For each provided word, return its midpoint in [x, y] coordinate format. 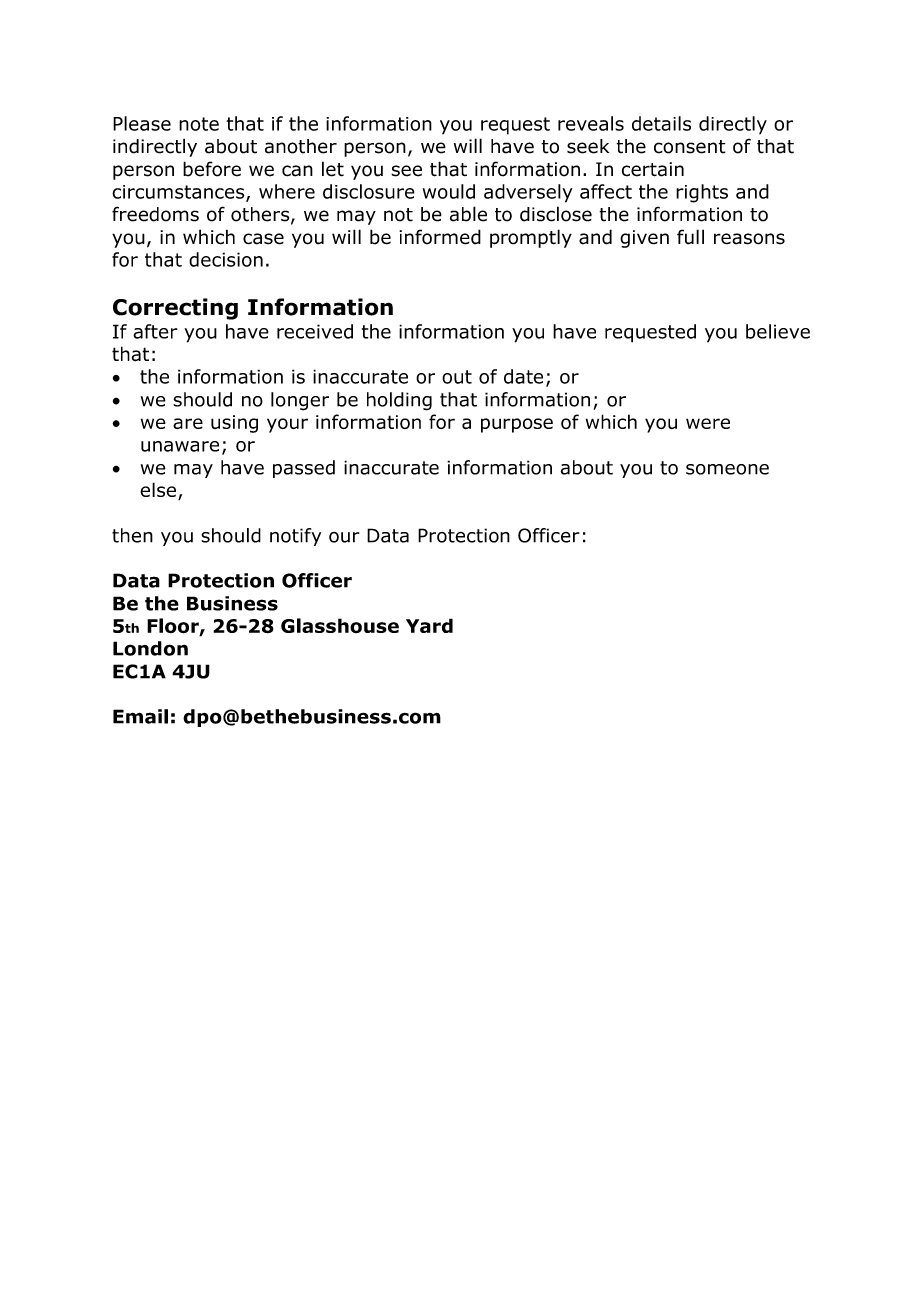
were [708, 423]
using [234, 424]
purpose [517, 425]
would [449, 191]
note [199, 124]
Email [140, 716]
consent [690, 147]
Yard [429, 625]
